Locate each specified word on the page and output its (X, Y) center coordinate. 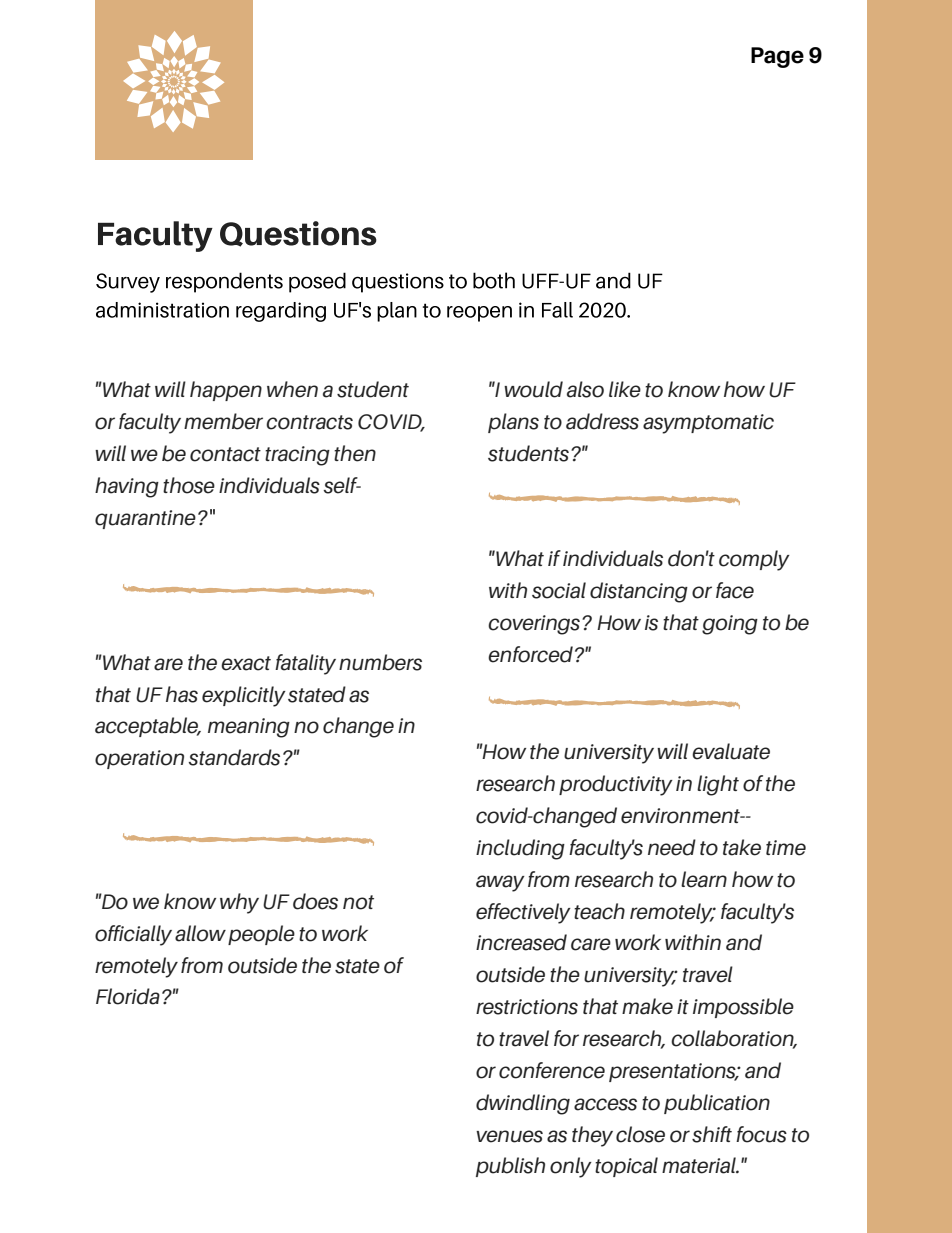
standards (234, 757)
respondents (224, 282)
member (223, 421)
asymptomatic (708, 424)
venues (509, 1136)
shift (712, 1134)
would (533, 389)
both (494, 280)
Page (777, 57)
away (500, 883)
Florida (128, 996)
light (718, 785)
